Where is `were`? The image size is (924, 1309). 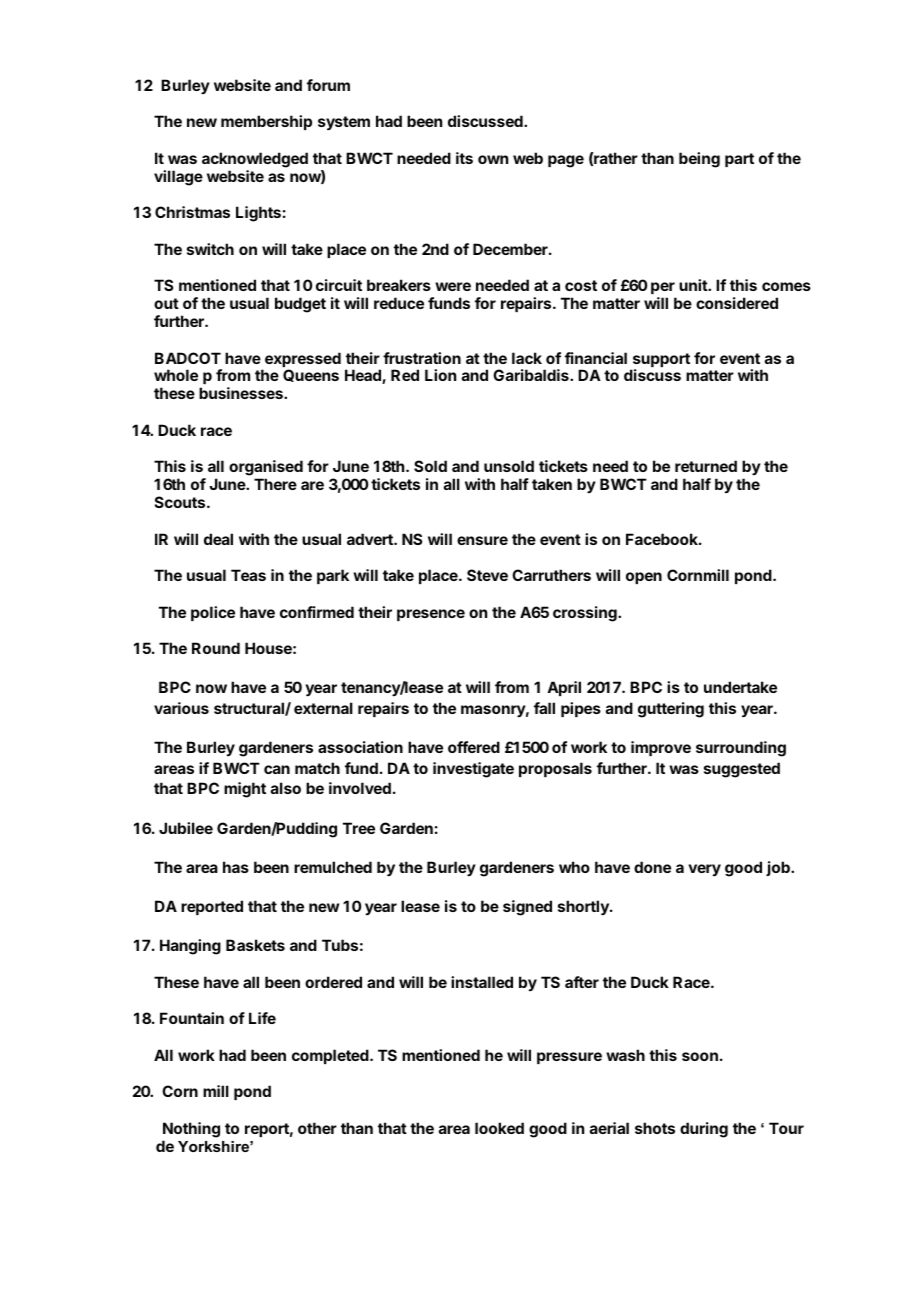
were is located at coordinates (453, 286).
